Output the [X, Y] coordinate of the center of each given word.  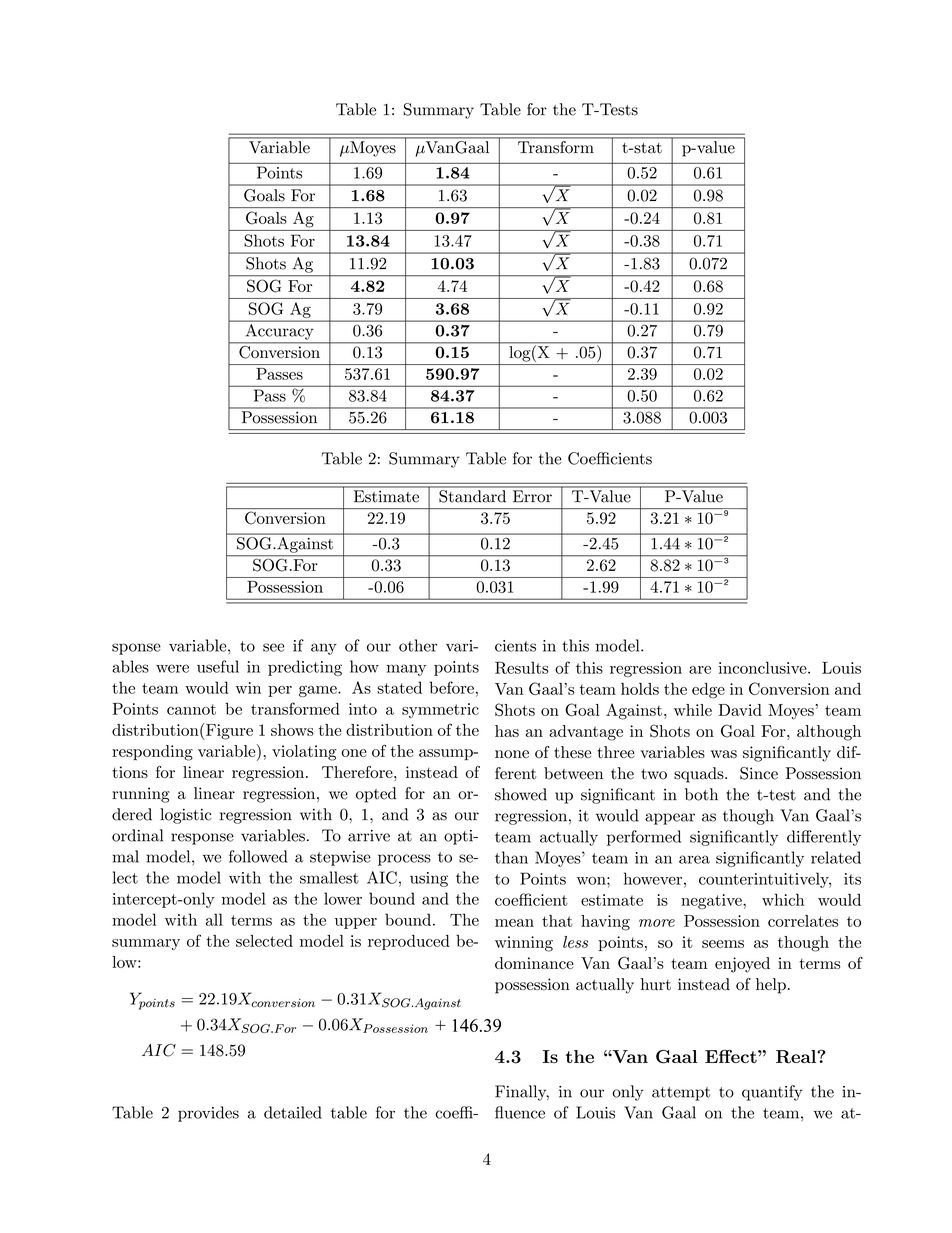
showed [521, 794]
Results [522, 667]
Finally [522, 1093]
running [141, 795]
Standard [472, 496]
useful [218, 666]
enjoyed [742, 965]
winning [524, 944]
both [701, 794]
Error [532, 496]
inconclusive [764, 667]
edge [708, 691]
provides [208, 1114]
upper [356, 923]
